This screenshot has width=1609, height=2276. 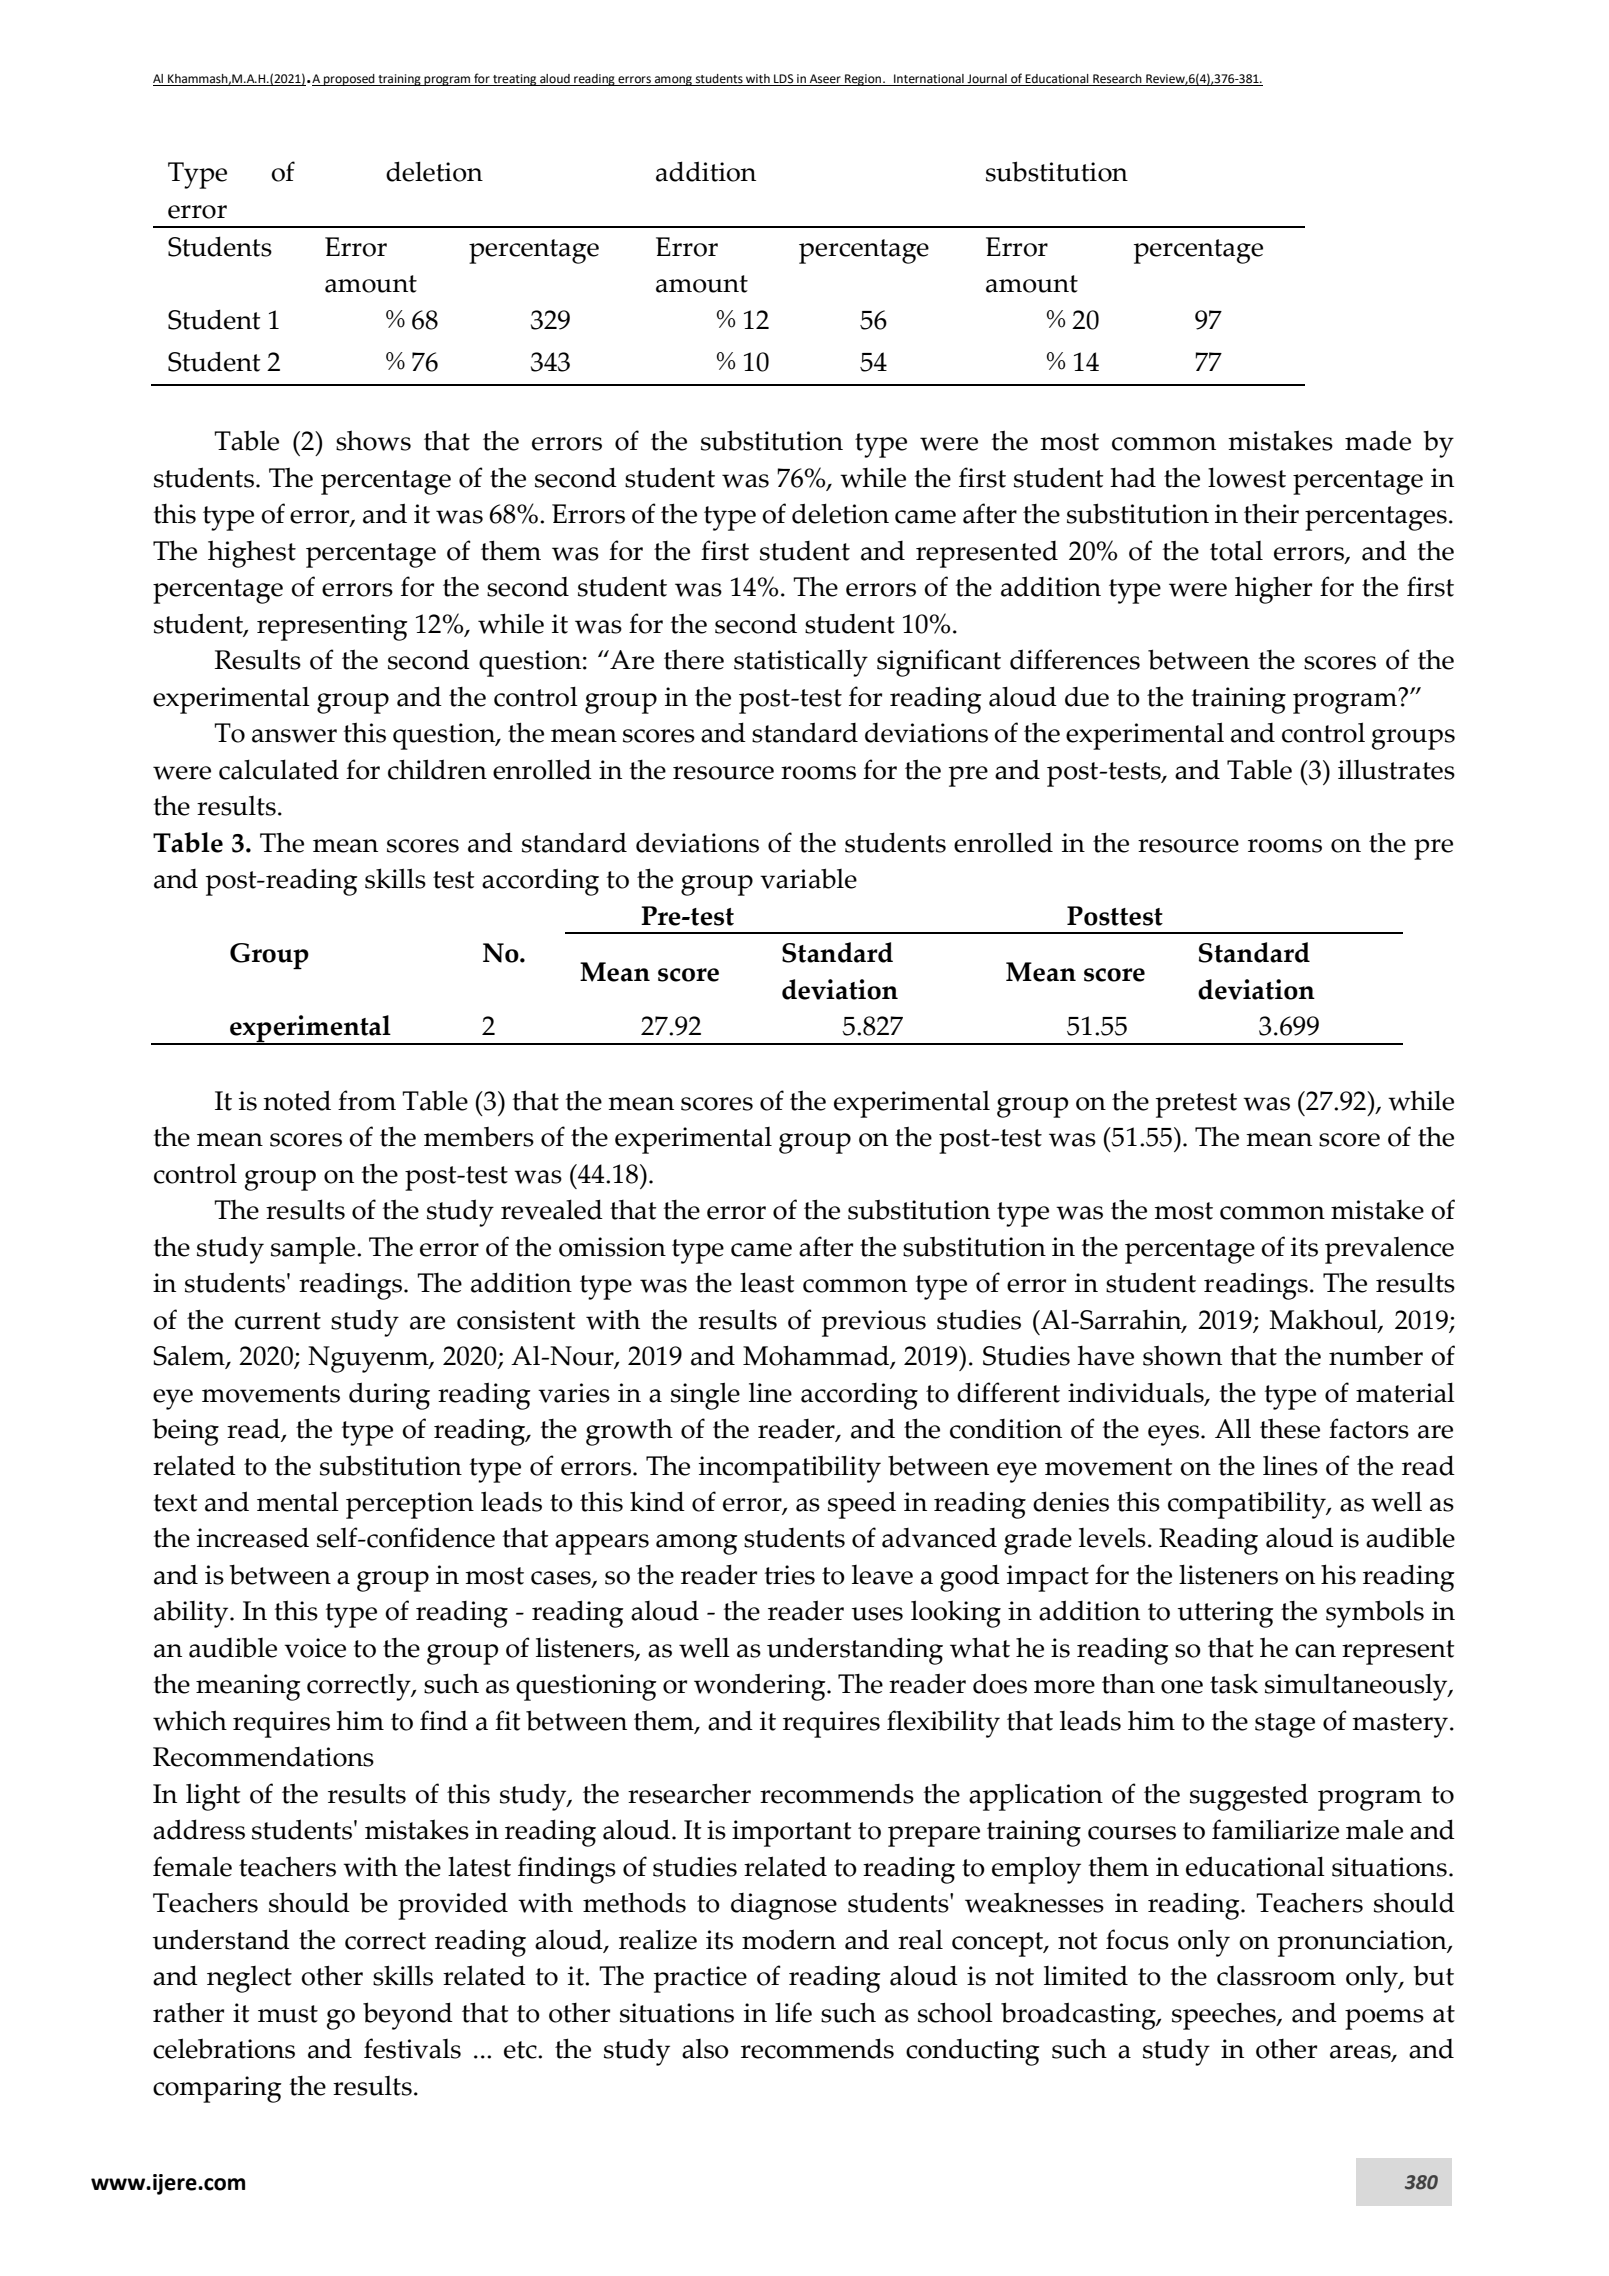 What do you see at coordinates (1273, 590) in the screenshot?
I see `higher` at bounding box center [1273, 590].
